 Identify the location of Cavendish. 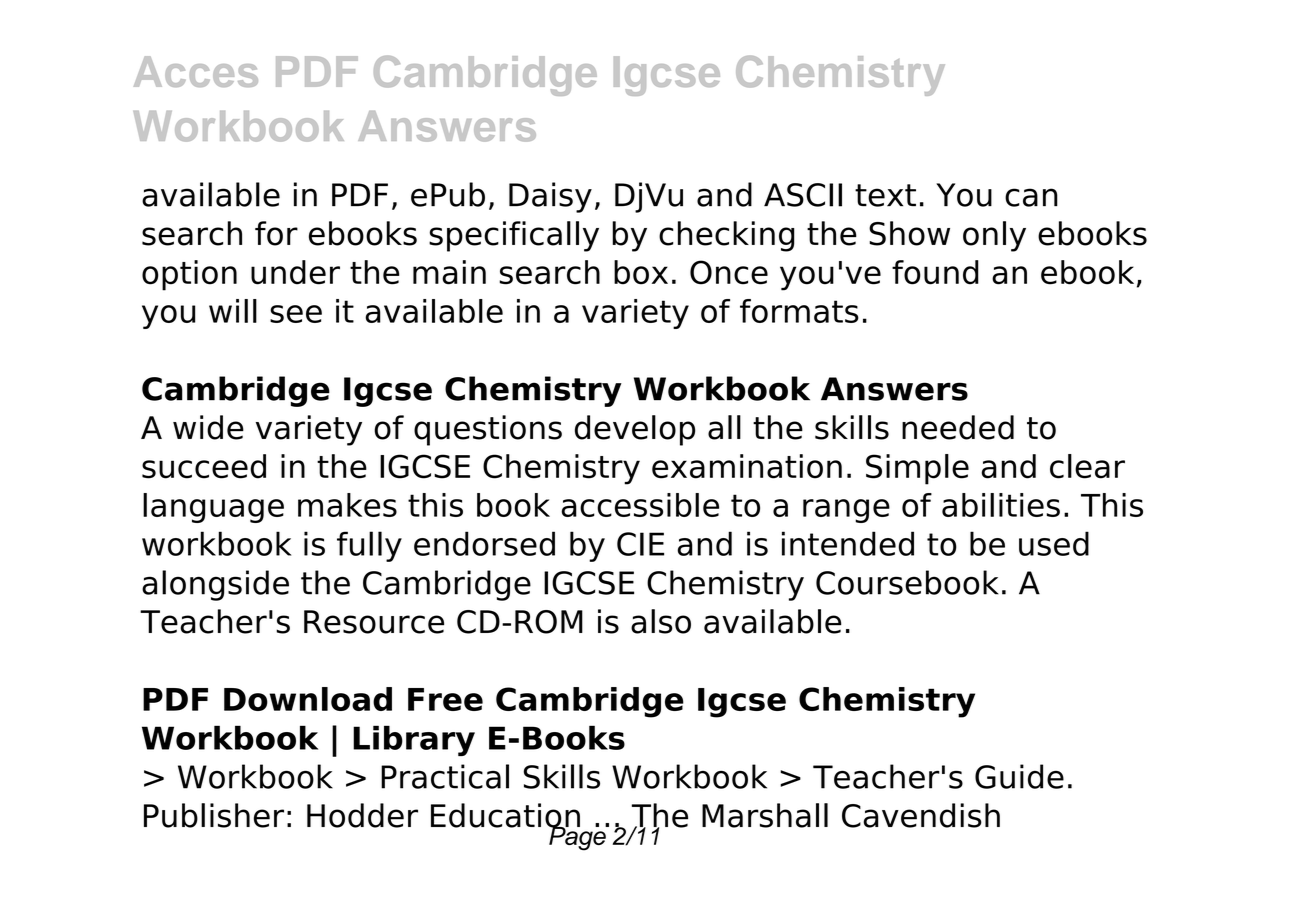
(921, 815).
